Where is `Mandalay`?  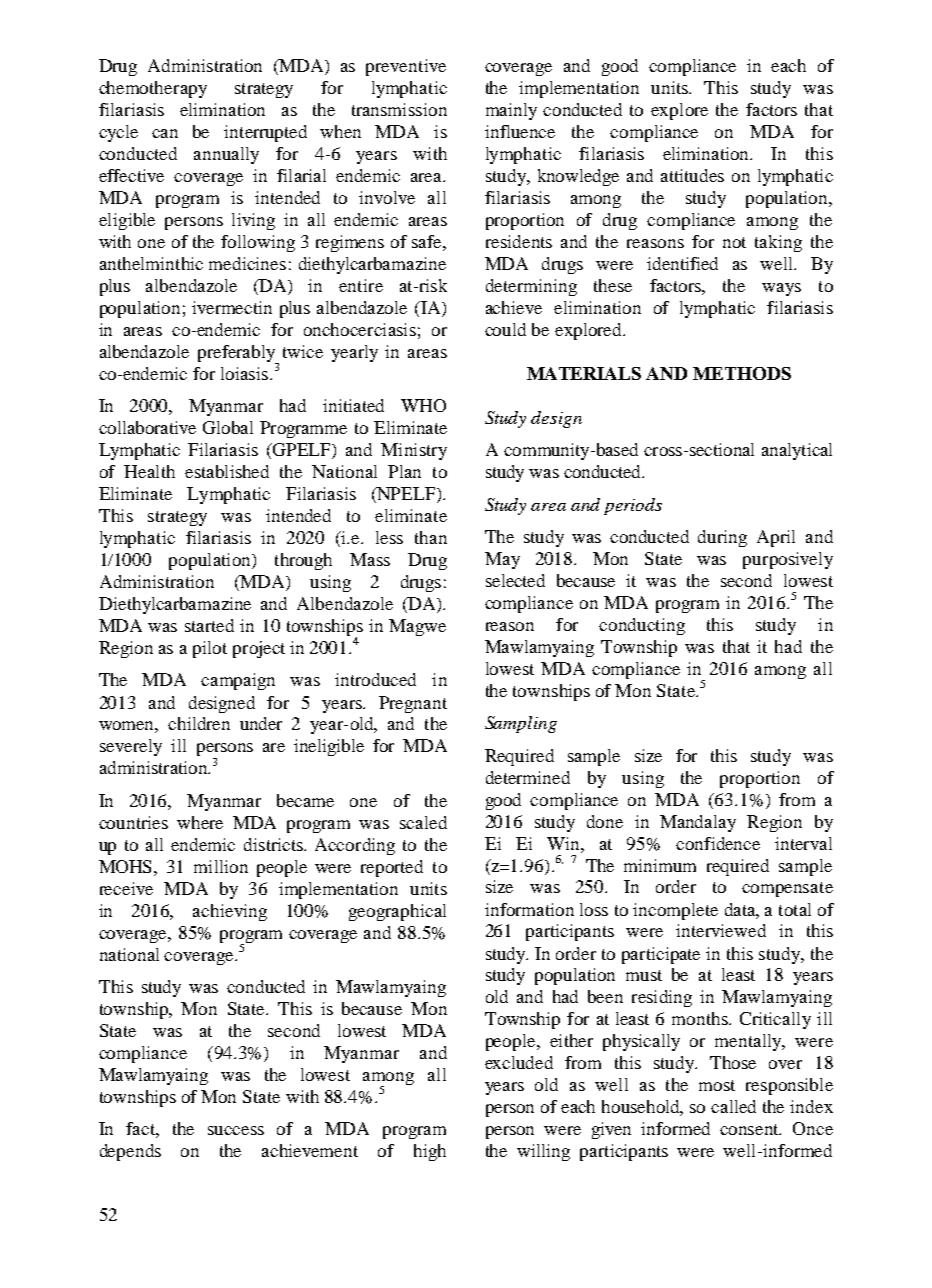
Mandalay is located at coordinates (698, 823).
